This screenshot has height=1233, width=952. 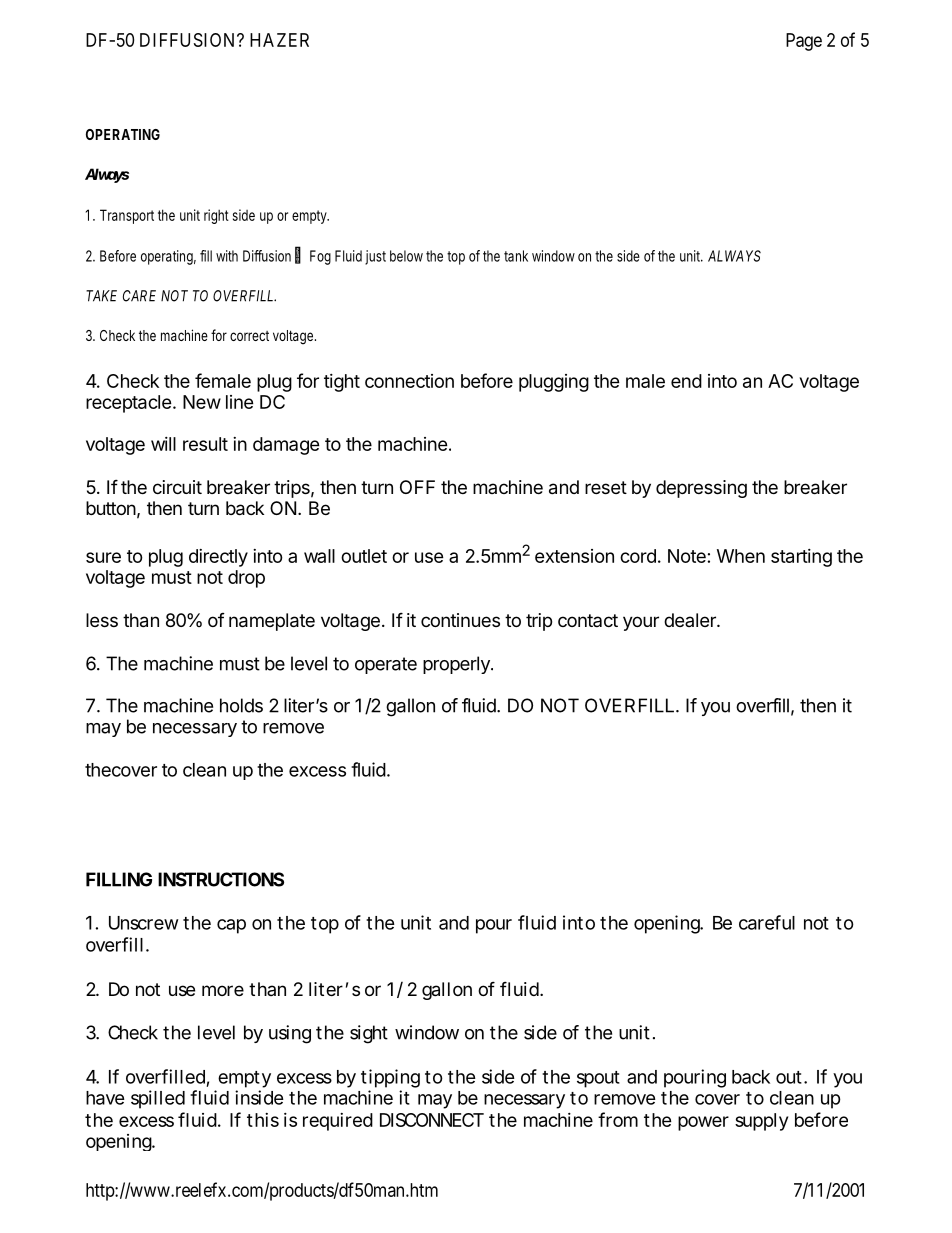 What do you see at coordinates (691, 620) in the screenshot?
I see `dealer` at bounding box center [691, 620].
